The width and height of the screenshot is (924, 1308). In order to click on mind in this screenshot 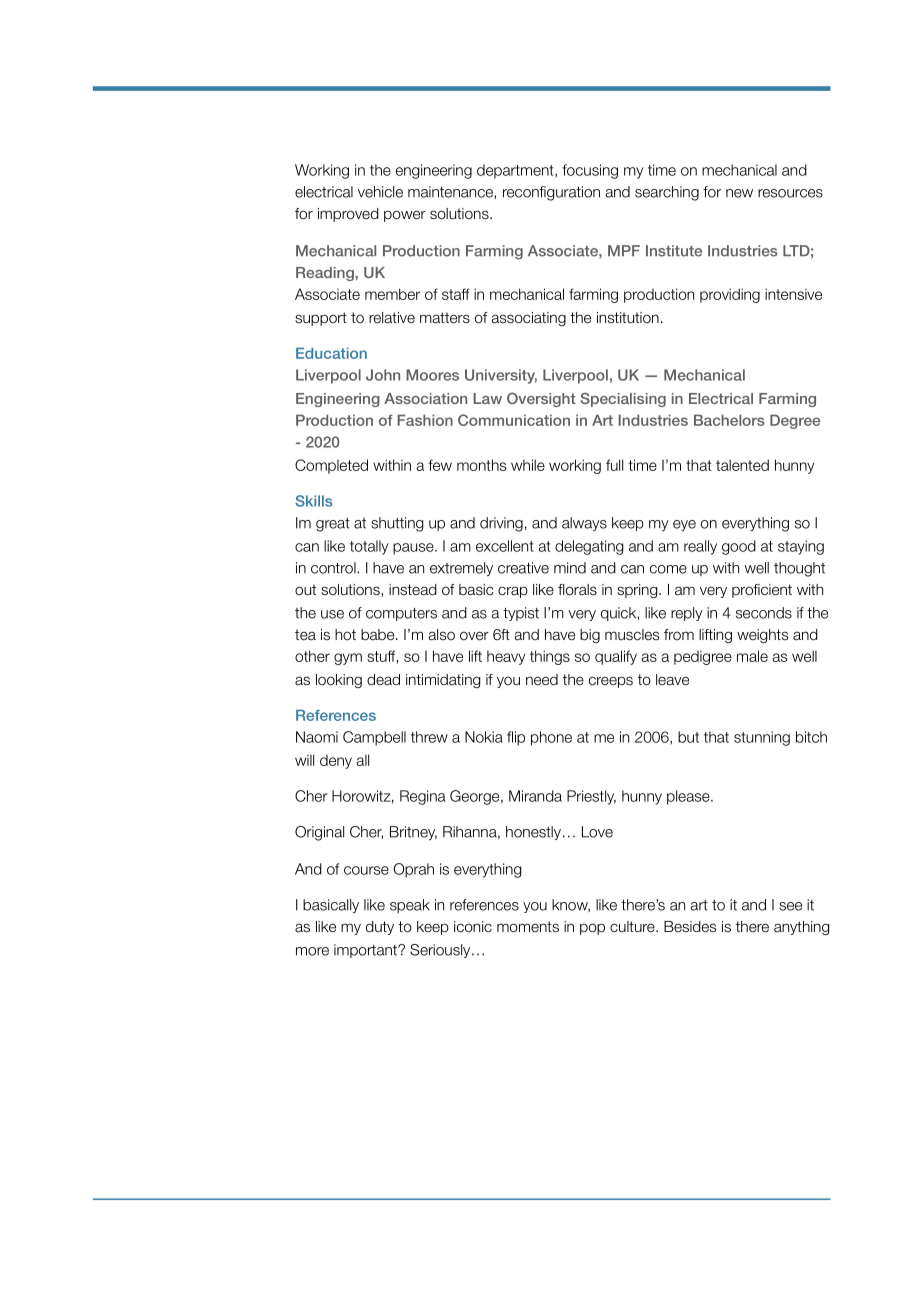, I will do `click(570, 568)`.
